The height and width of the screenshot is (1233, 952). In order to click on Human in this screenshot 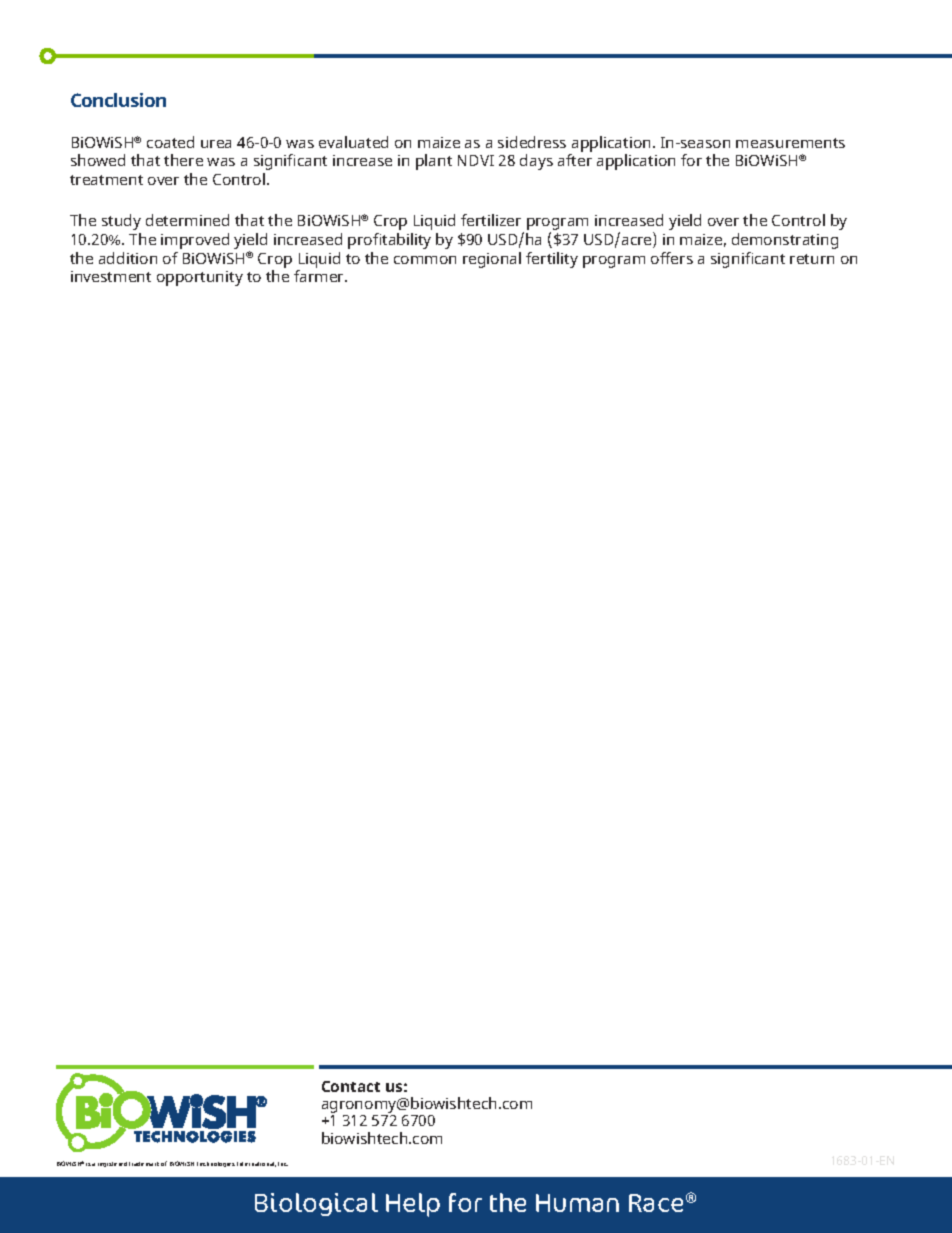, I will do `click(577, 1203)`.
